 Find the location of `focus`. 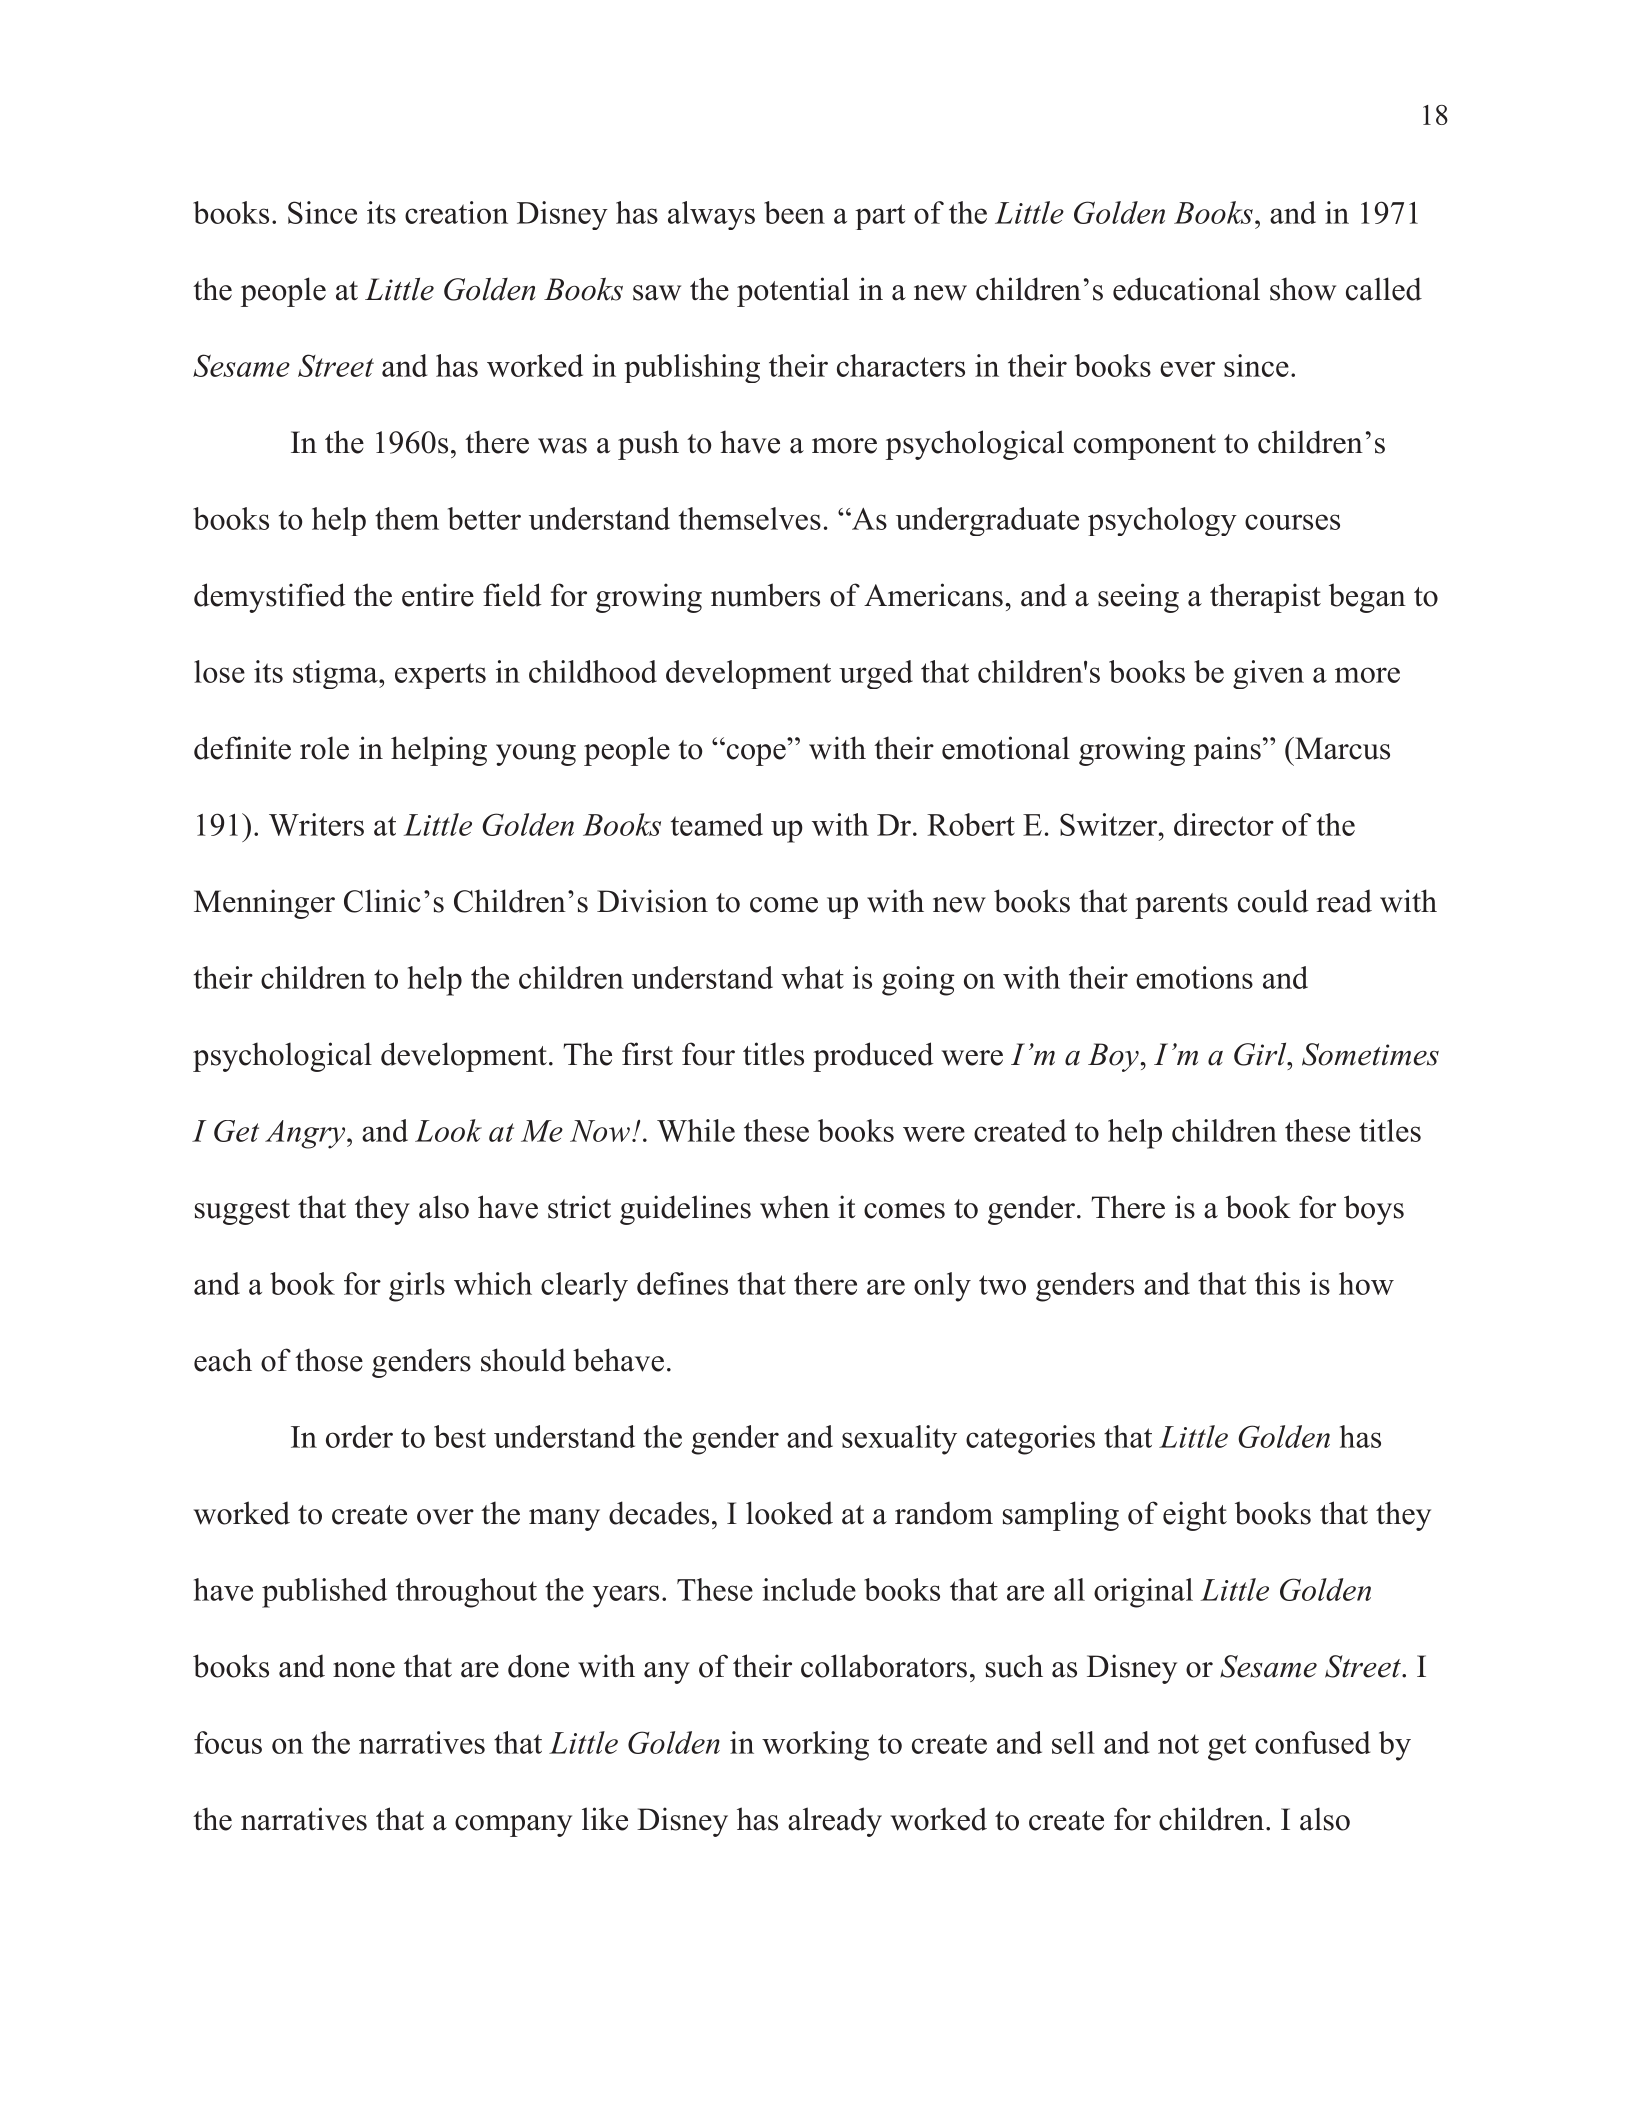

focus is located at coordinates (228, 1742).
